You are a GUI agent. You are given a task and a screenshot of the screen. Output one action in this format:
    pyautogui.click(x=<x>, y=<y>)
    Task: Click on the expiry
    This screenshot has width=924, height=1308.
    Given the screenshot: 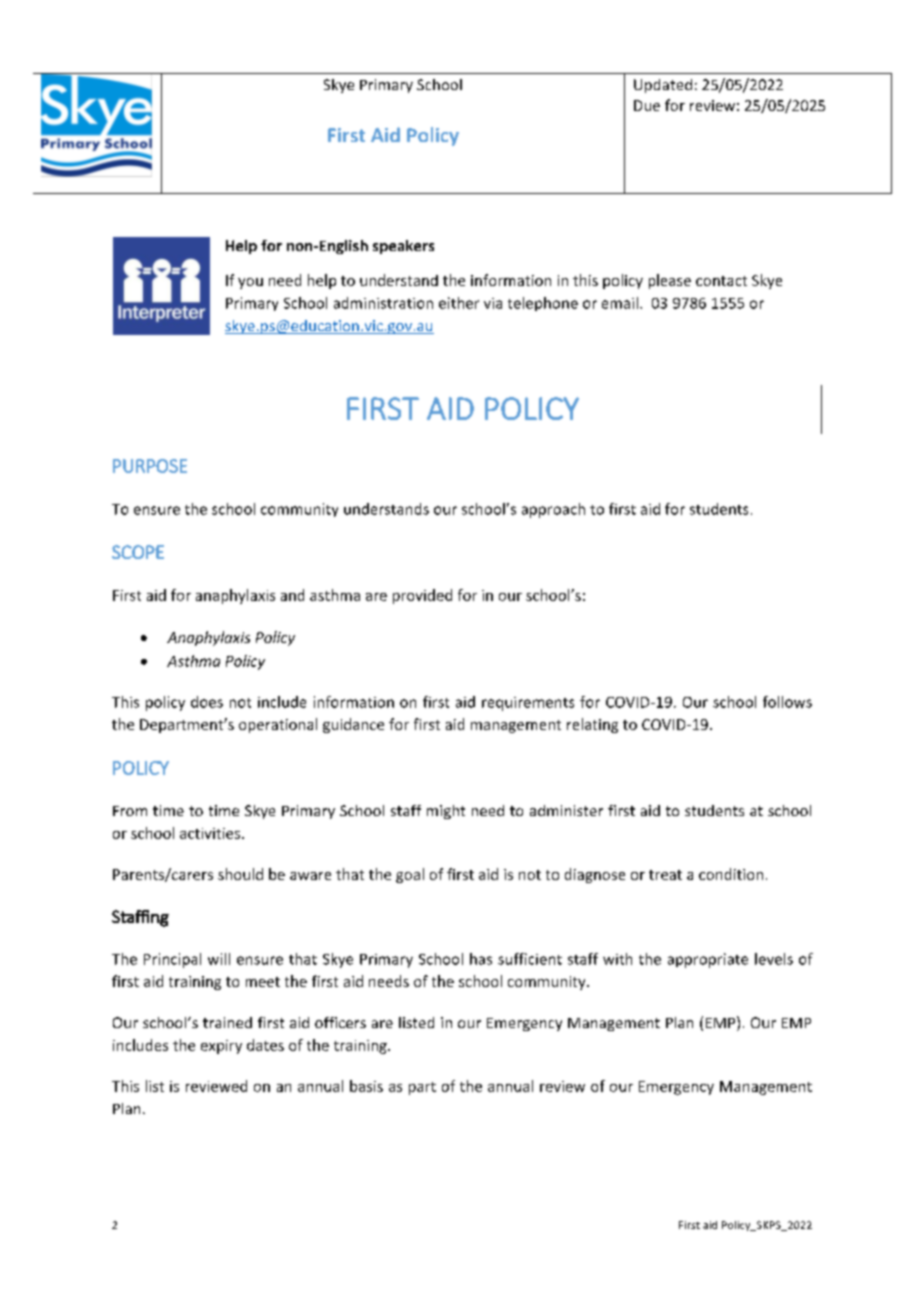 What is the action you would take?
    pyautogui.click(x=221, y=1047)
